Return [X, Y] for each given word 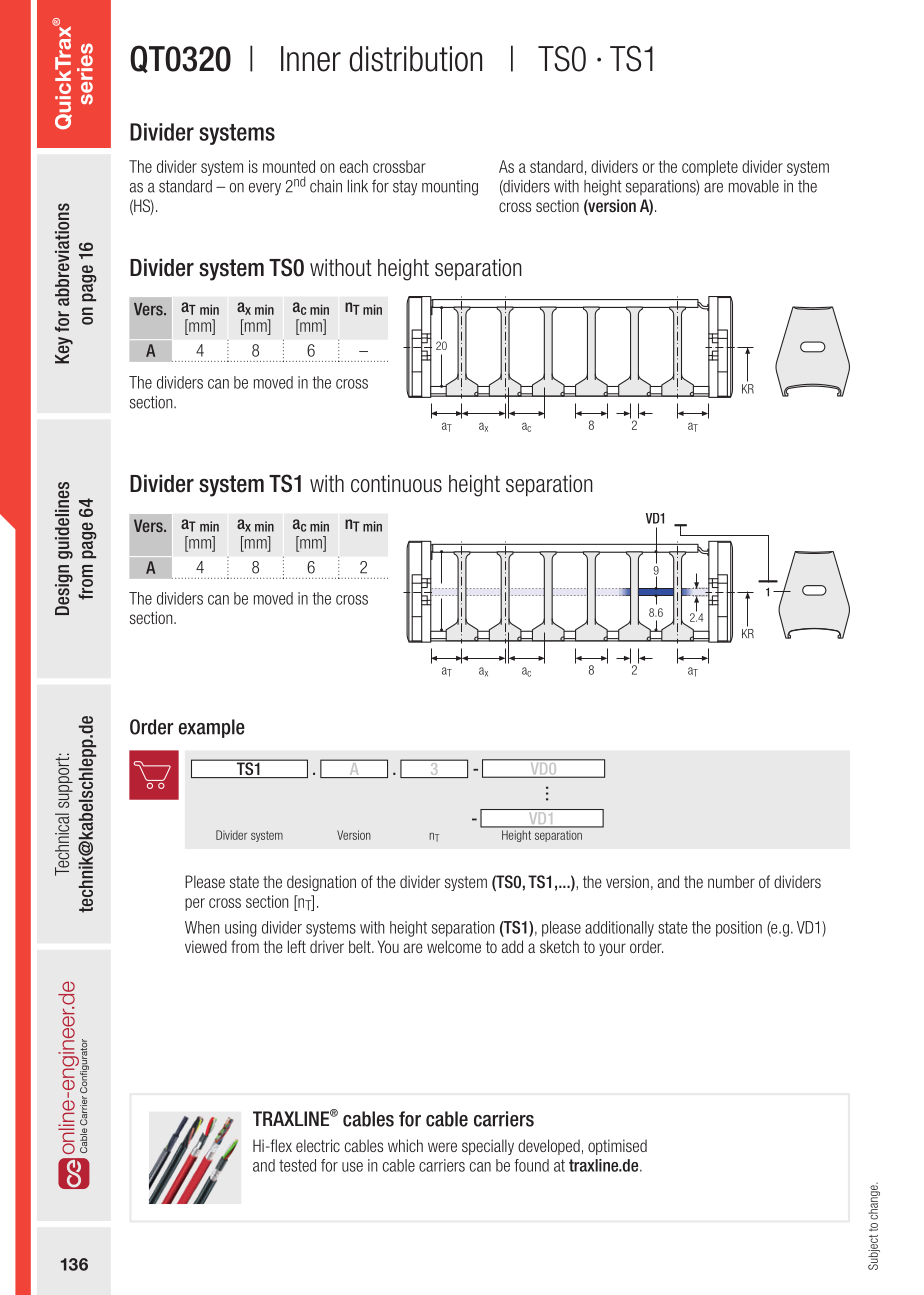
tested [297, 1165]
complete [710, 168]
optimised [617, 1147]
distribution [415, 59]
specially [488, 1147]
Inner [311, 59]
